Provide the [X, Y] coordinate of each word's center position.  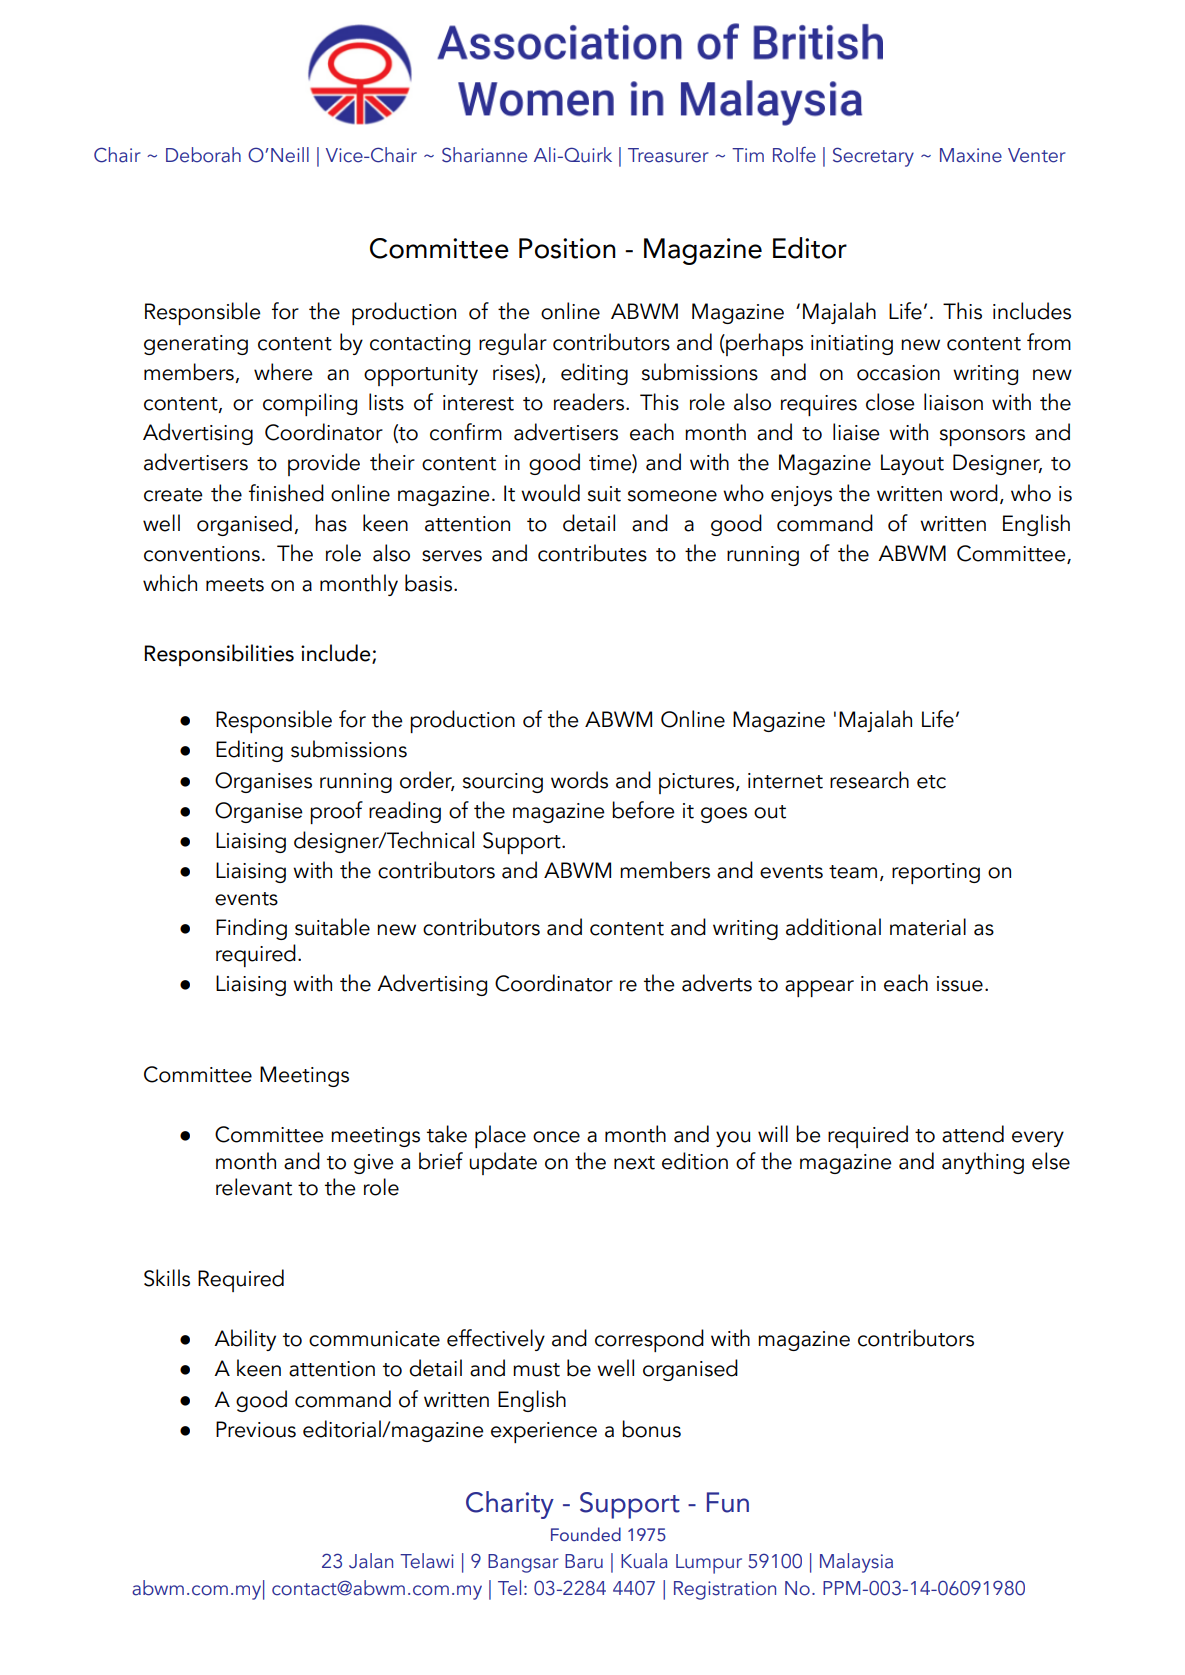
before [643, 810]
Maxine [971, 155]
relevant [254, 1187]
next [634, 1163]
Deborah [203, 155]
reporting [936, 873]
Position [567, 248]
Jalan [371, 1561]
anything [983, 1163]
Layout [912, 464]
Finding [251, 929]
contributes [592, 553]
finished [286, 493]
